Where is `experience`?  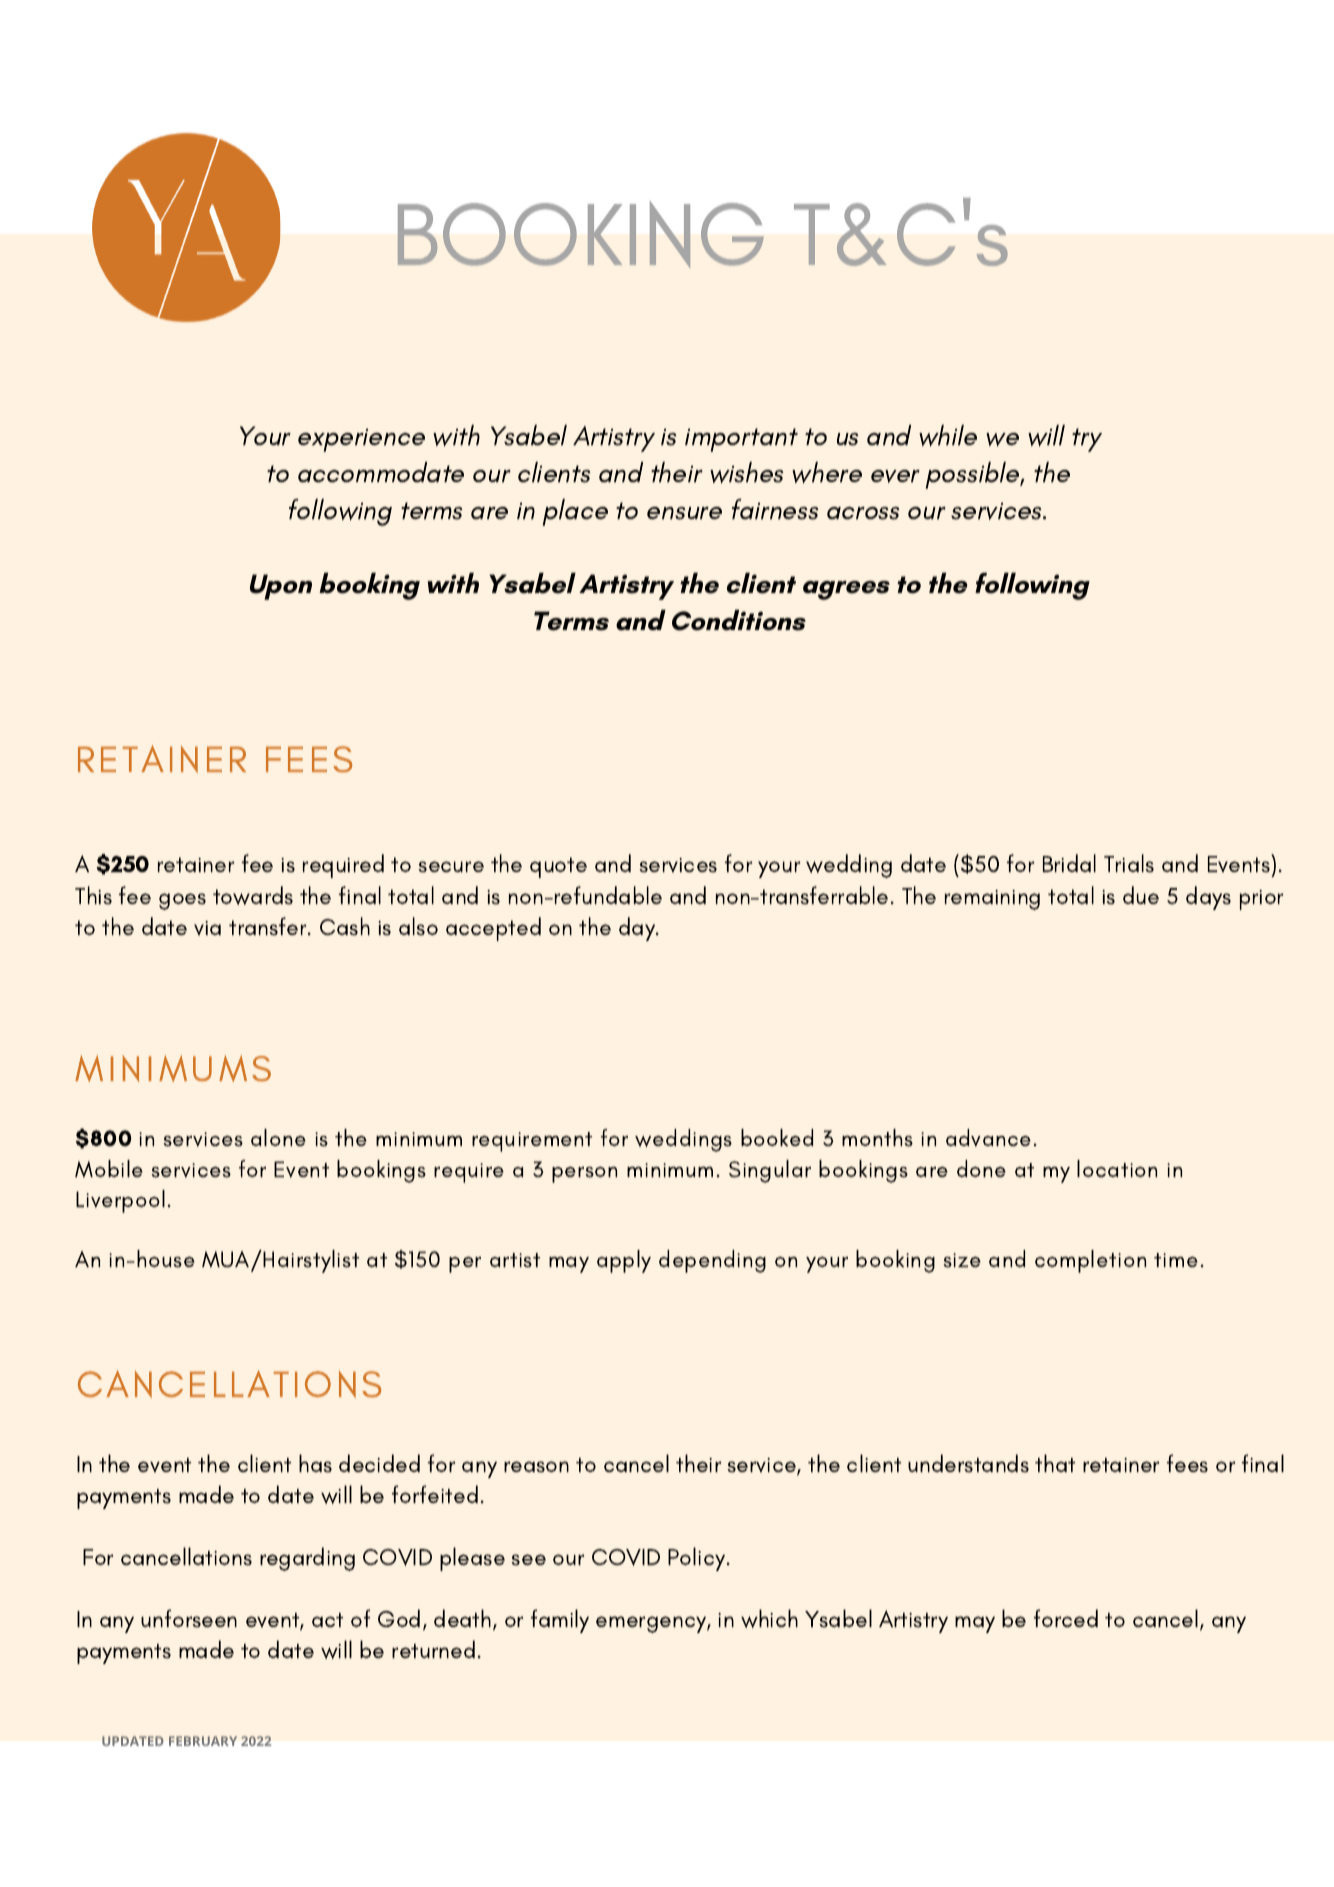 experience is located at coordinates (361, 440).
